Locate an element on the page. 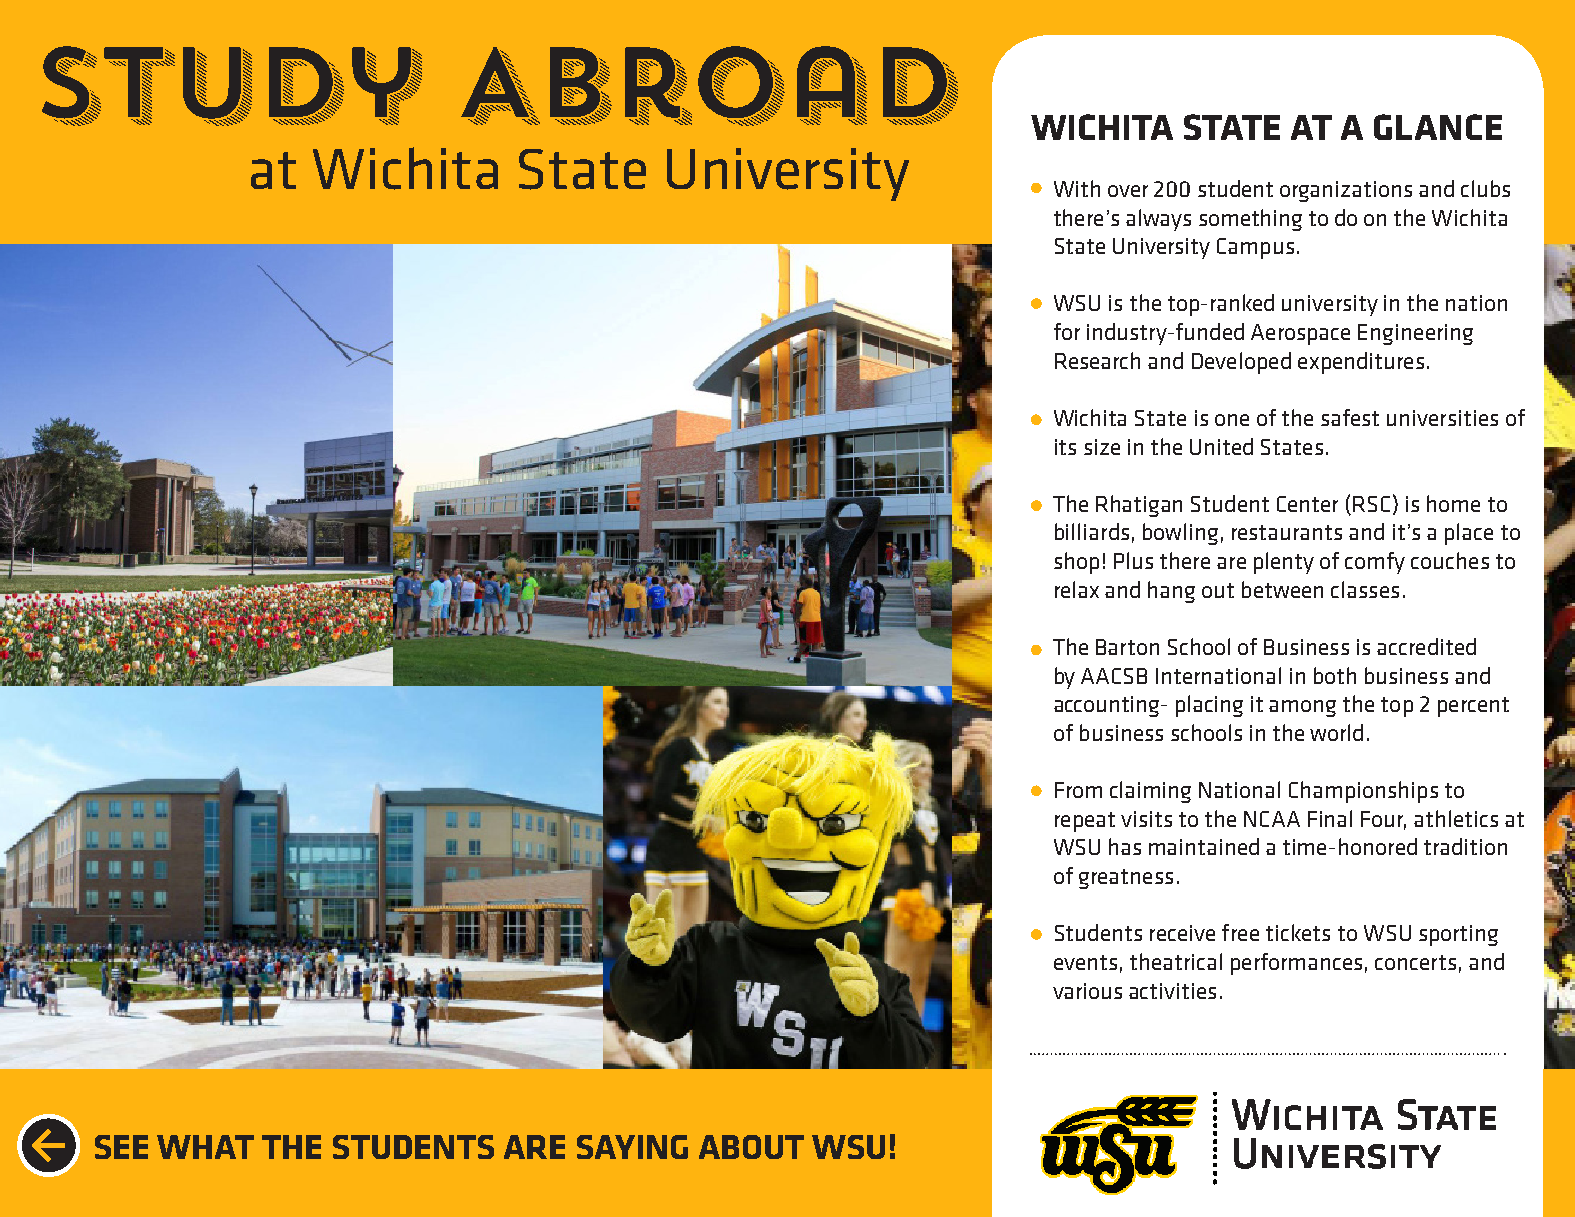 This page has width=1575, height=1217. Study is located at coordinates (232, 86).
